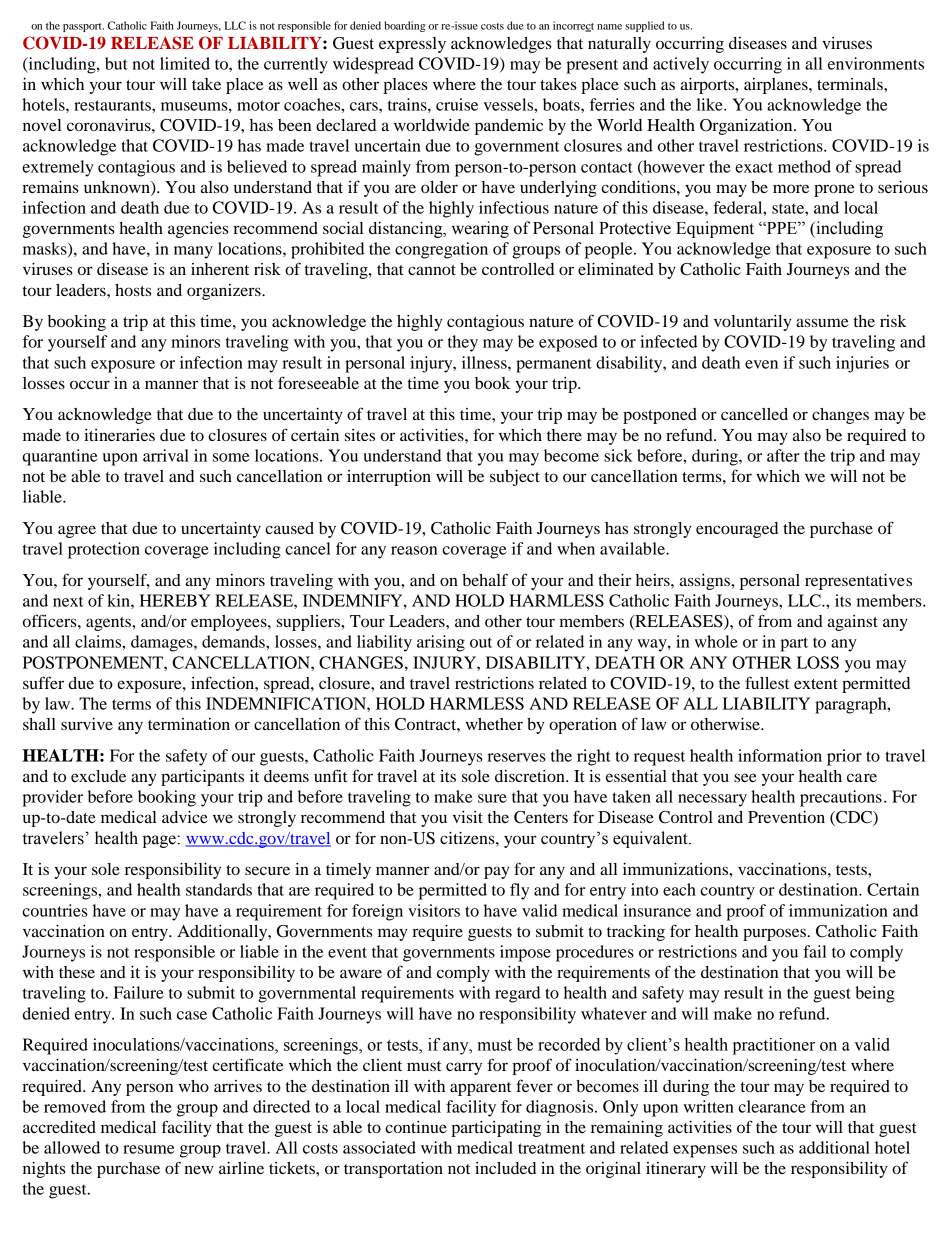 The image size is (952, 1233). I want to click on HEREBY, so click(174, 600).
